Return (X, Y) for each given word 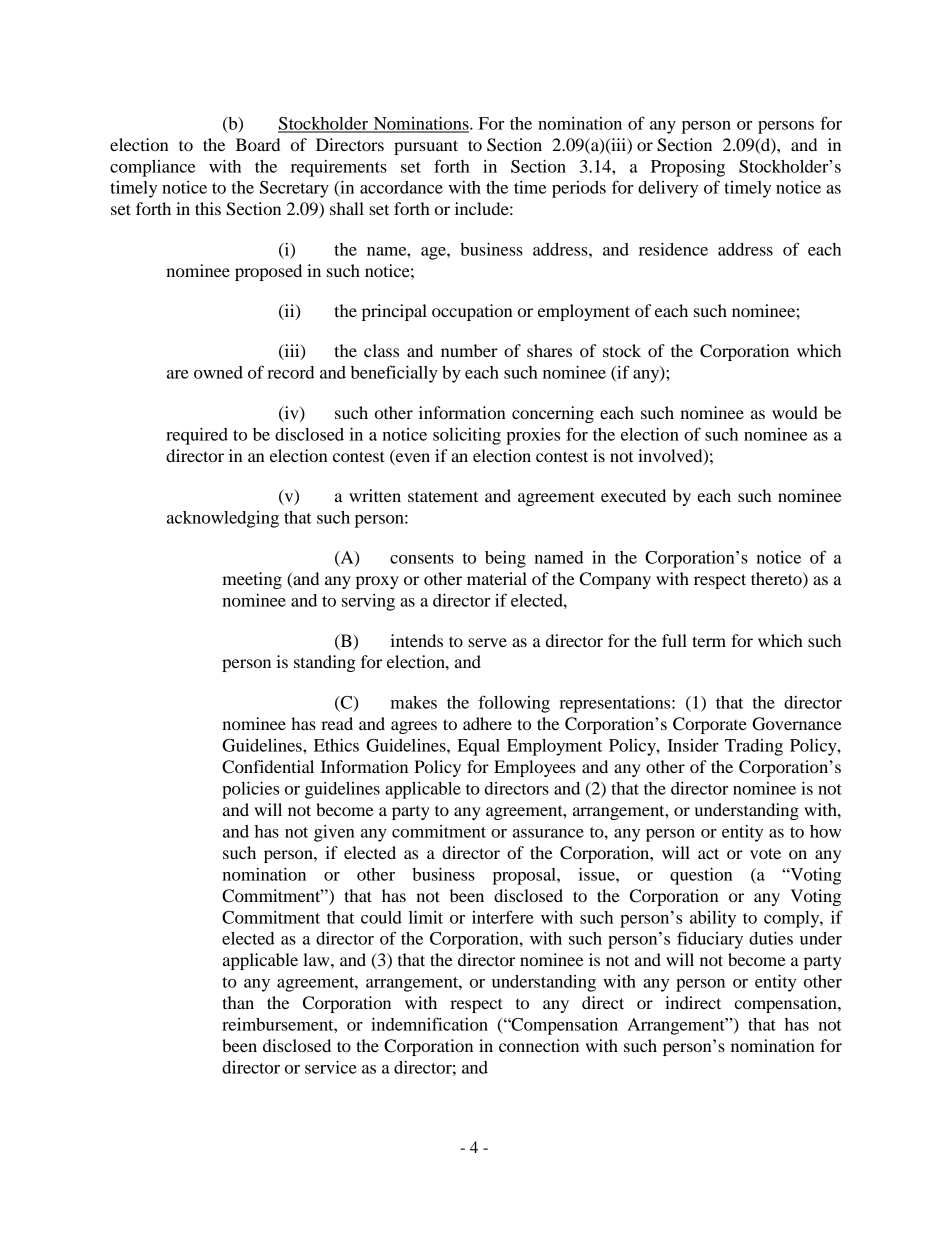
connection (539, 1045)
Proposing (688, 168)
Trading (754, 747)
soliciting (467, 436)
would (795, 412)
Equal (478, 747)
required (197, 436)
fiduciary (710, 940)
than (238, 1002)
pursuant (426, 147)
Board (258, 144)
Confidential (268, 767)
